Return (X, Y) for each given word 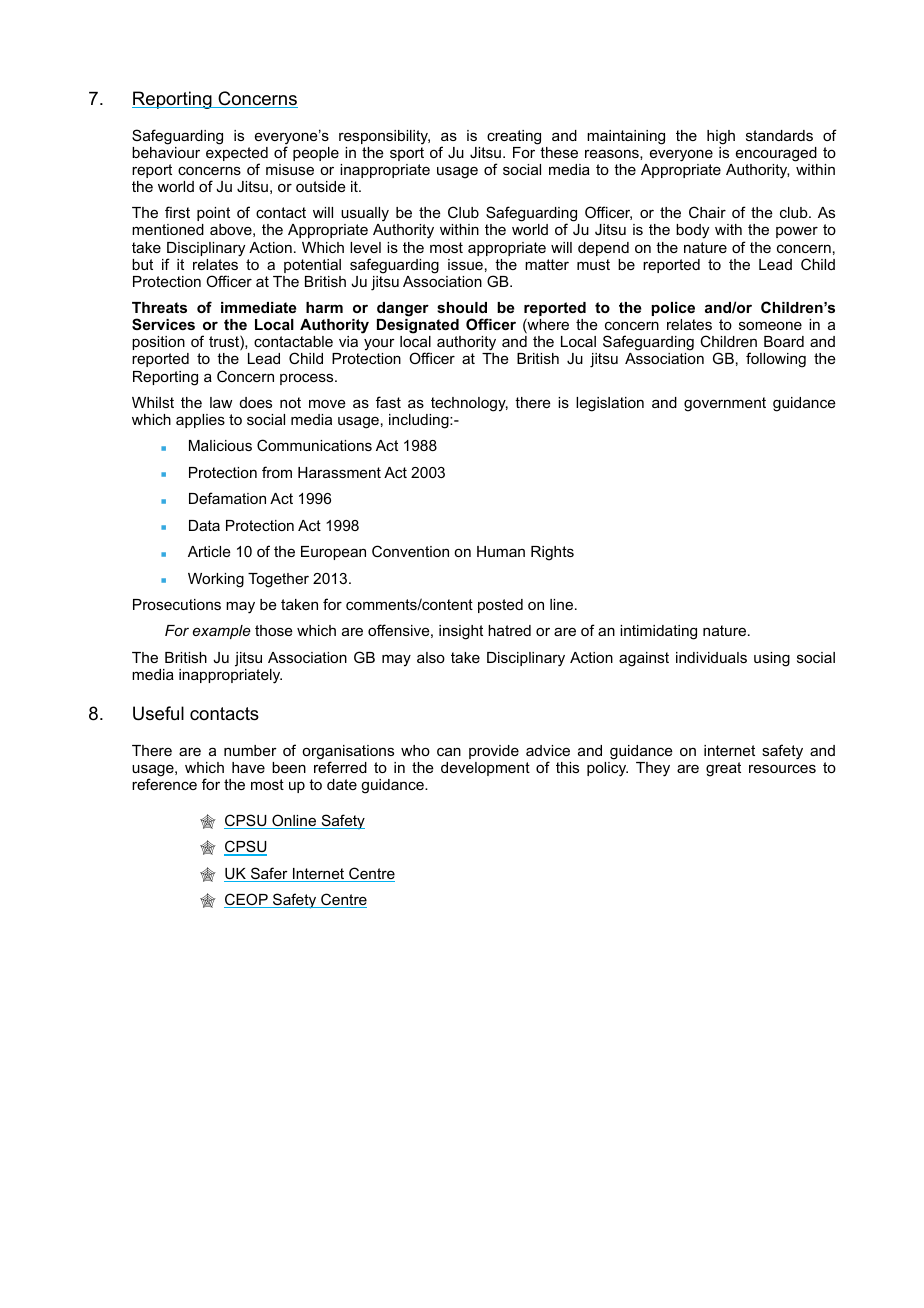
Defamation (227, 498)
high (721, 137)
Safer (269, 874)
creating (514, 137)
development (485, 769)
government (725, 404)
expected (237, 155)
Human (501, 551)
